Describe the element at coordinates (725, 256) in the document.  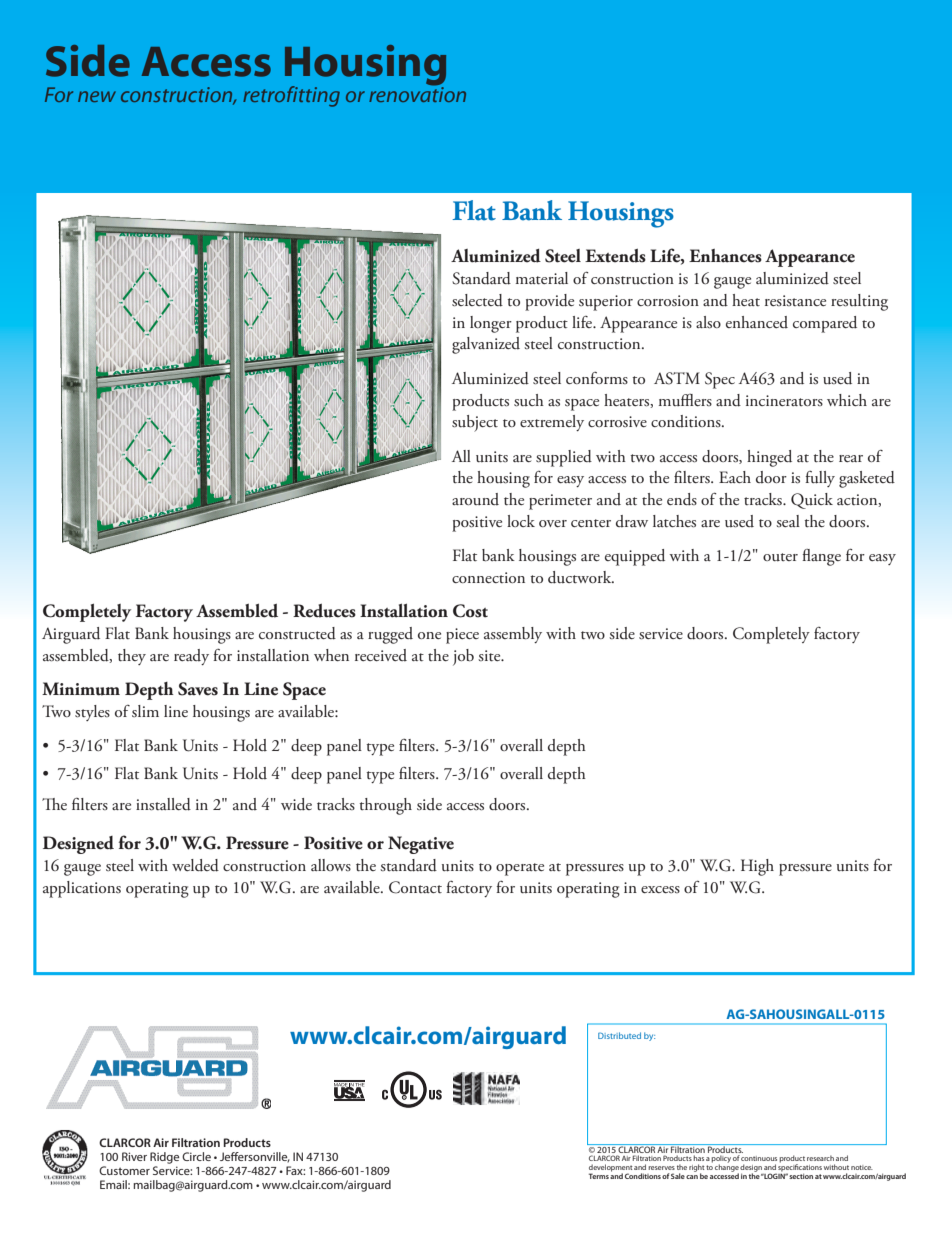
I see `Enhances` at that location.
